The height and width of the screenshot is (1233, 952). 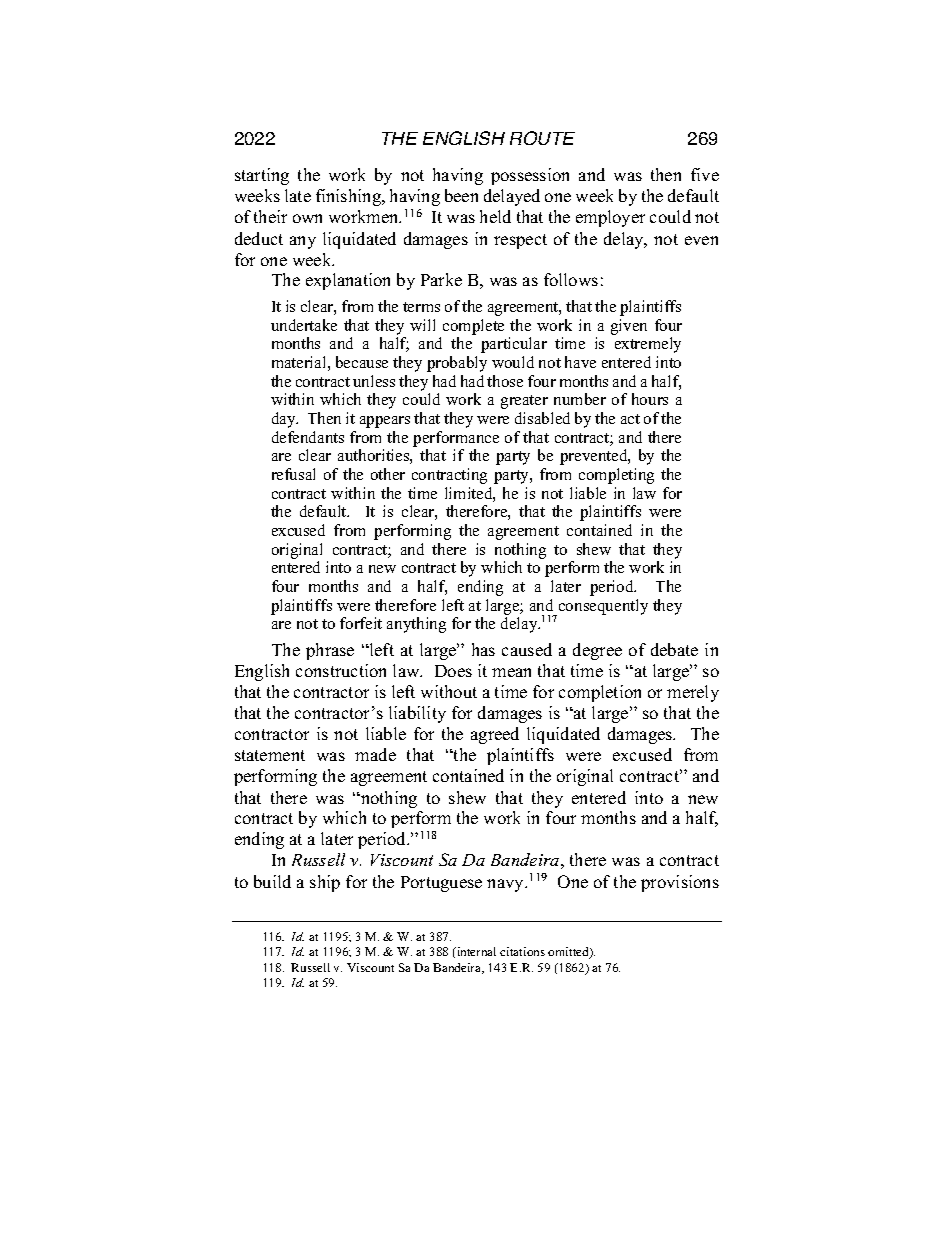 I want to click on provisions, so click(x=680, y=883).
